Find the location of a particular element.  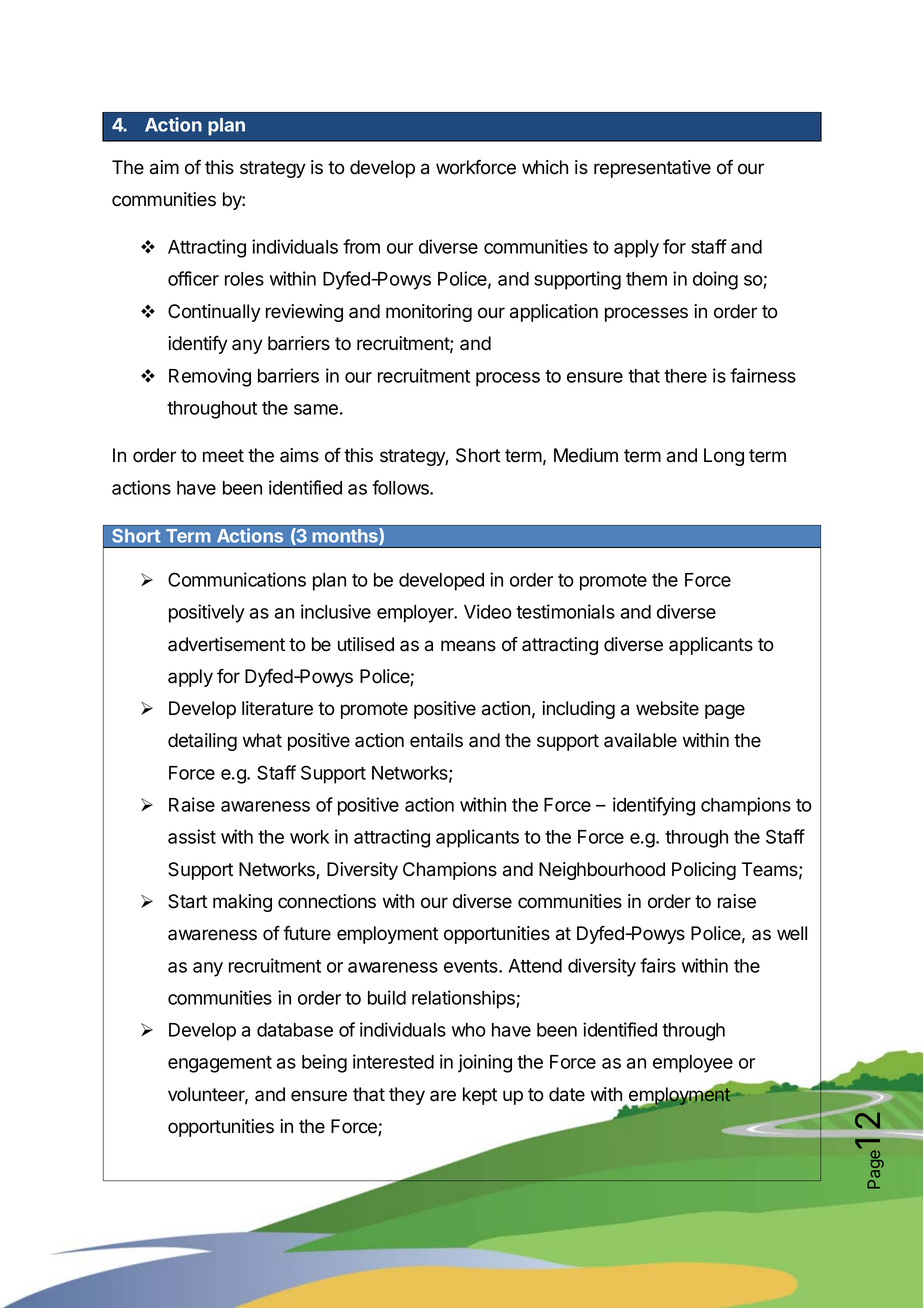

Video is located at coordinates (488, 611).
